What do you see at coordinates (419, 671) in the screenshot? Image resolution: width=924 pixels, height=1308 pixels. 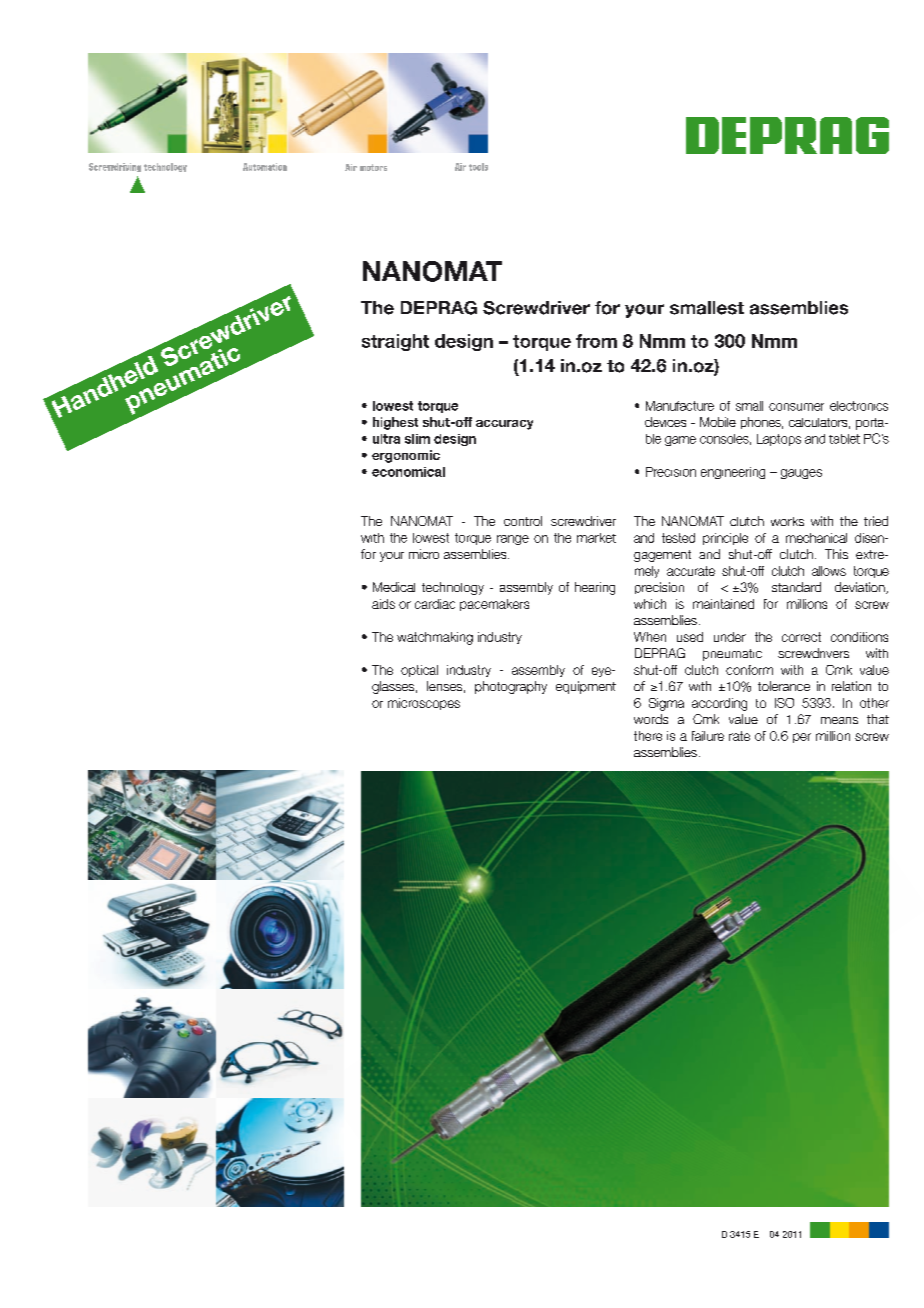 I see `optical` at bounding box center [419, 671].
